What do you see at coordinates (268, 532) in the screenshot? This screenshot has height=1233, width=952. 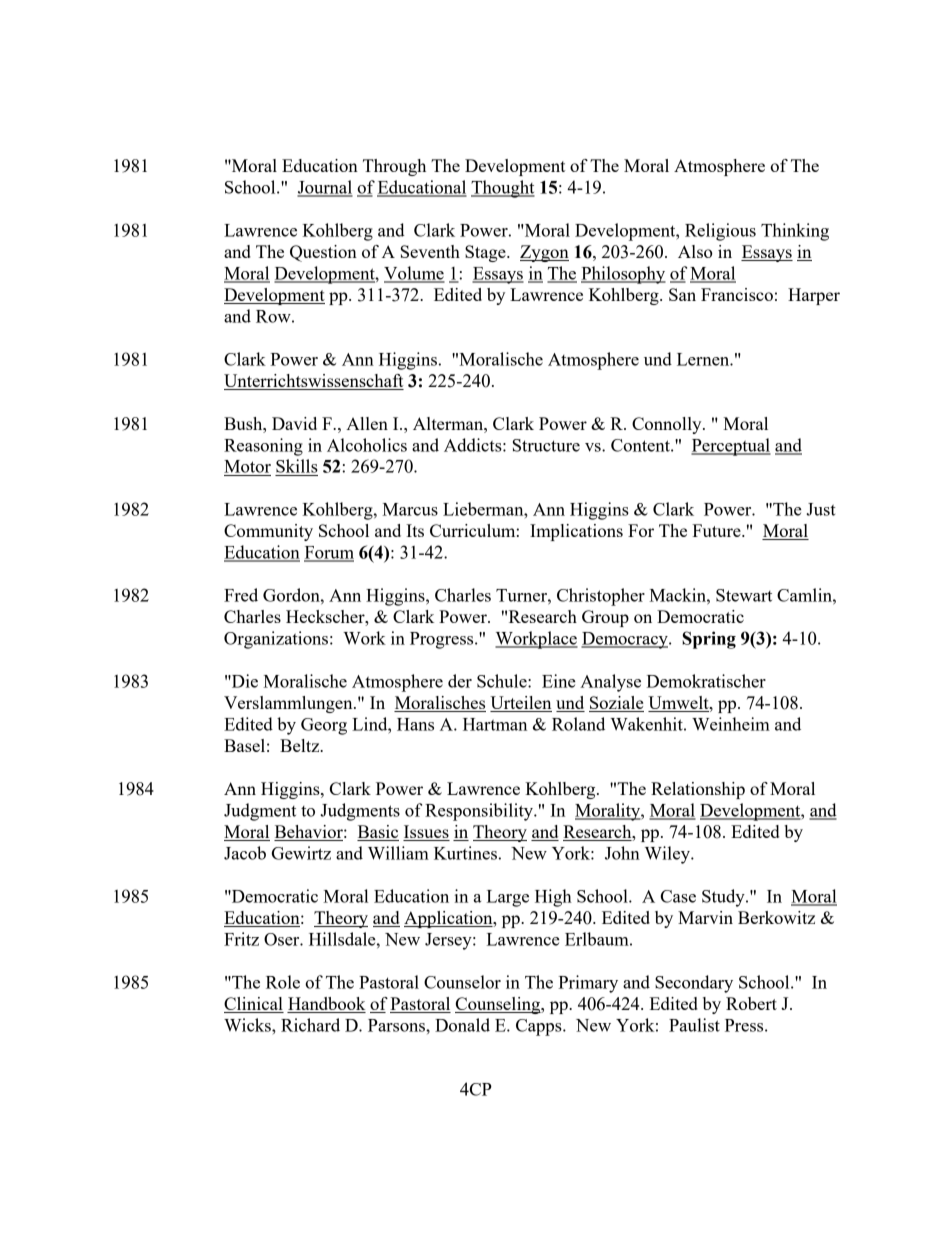 I see `Community` at bounding box center [268, 532].
